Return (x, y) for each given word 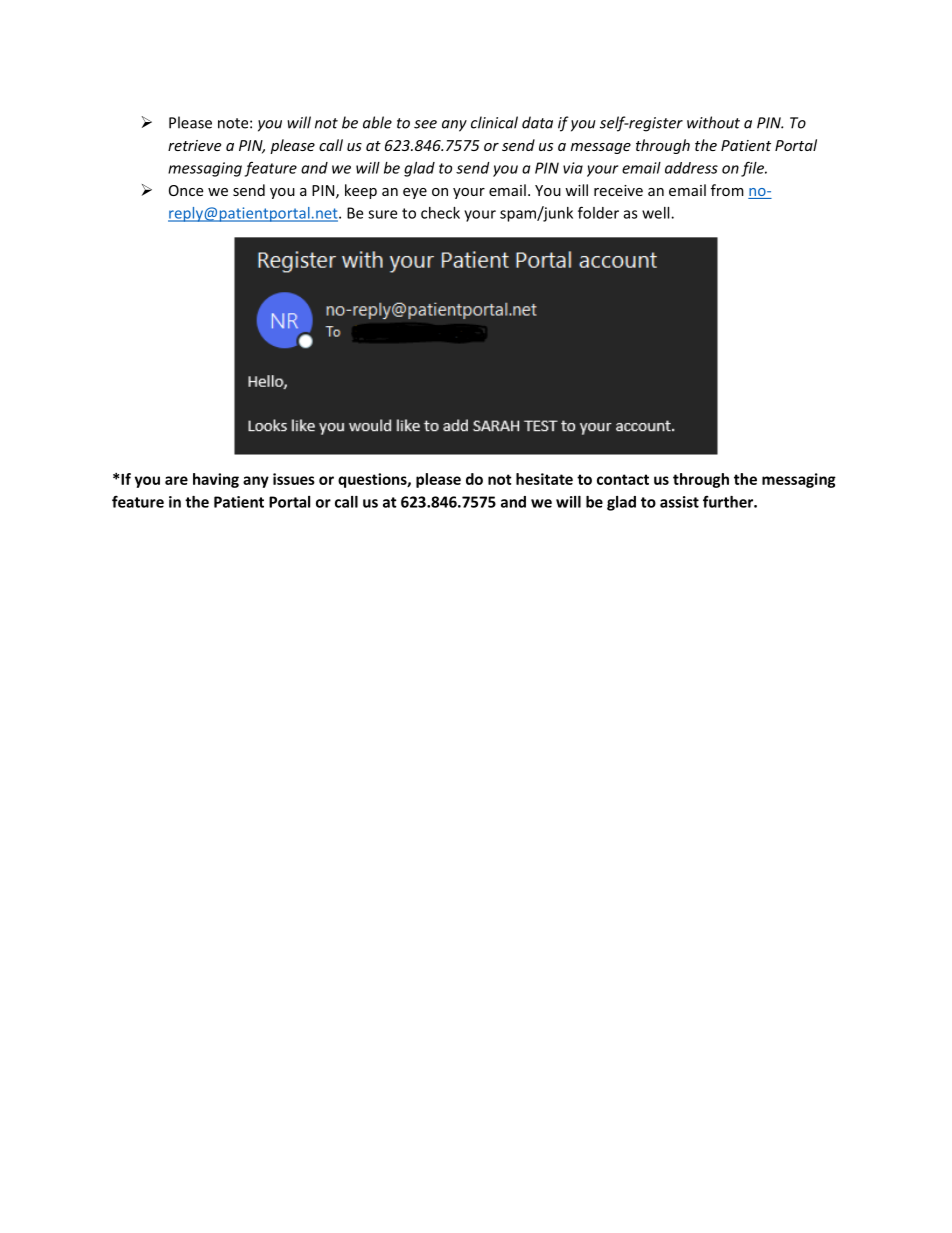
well (657, 213)
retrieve (194, 145)
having (216, 480)
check (440, 213)
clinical (494, 122)
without (713, 122)
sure (382, 214)
